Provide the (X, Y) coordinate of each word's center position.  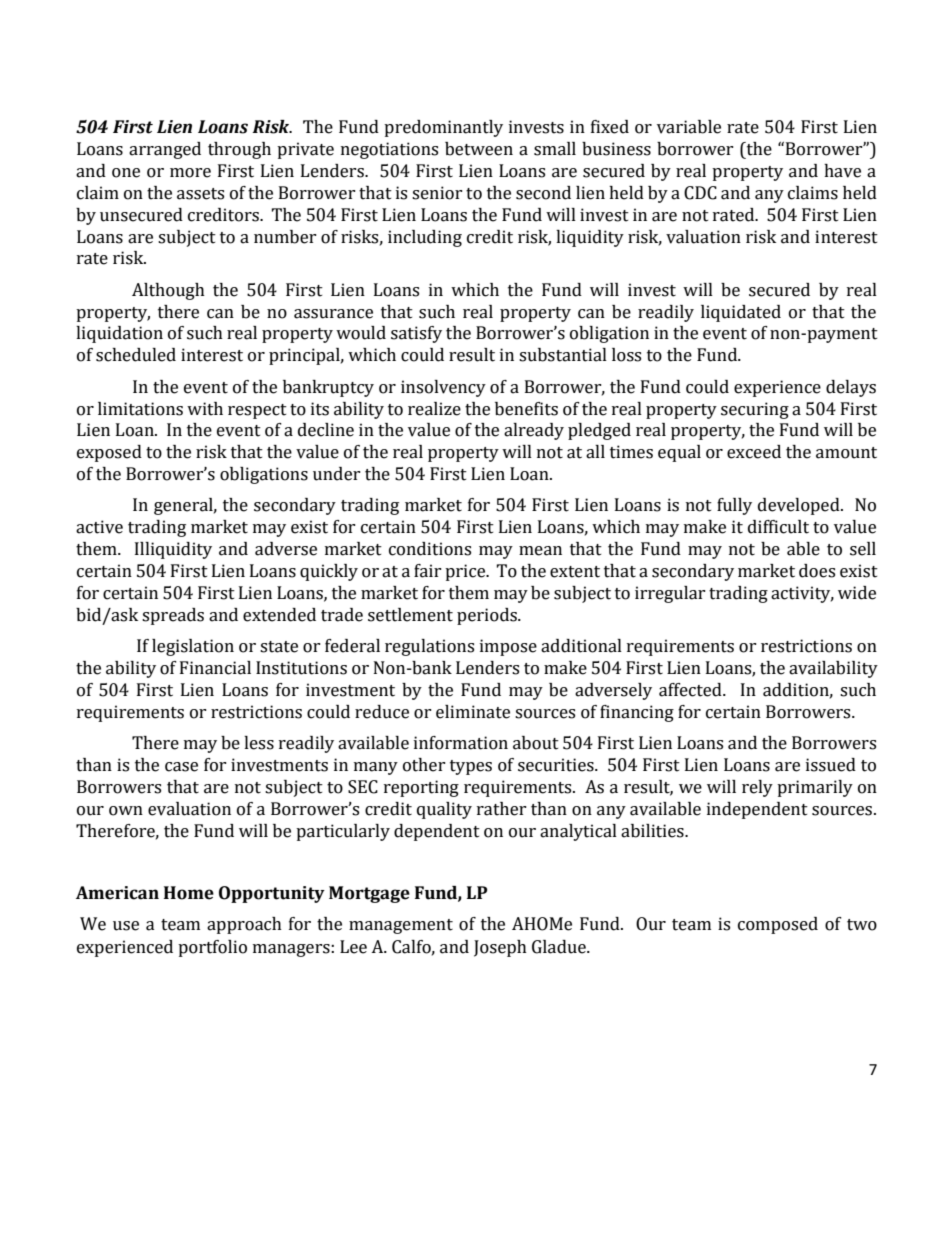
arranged (165, 150)
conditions (430, 549)
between (479, 149)
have (842, 171)
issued (831, 765)
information (461, 743)
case (181, 767)
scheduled (136, 355)
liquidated (741, 313)
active (99, 527)
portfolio (212, 948)
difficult (778, 527)
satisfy (416, 334)
